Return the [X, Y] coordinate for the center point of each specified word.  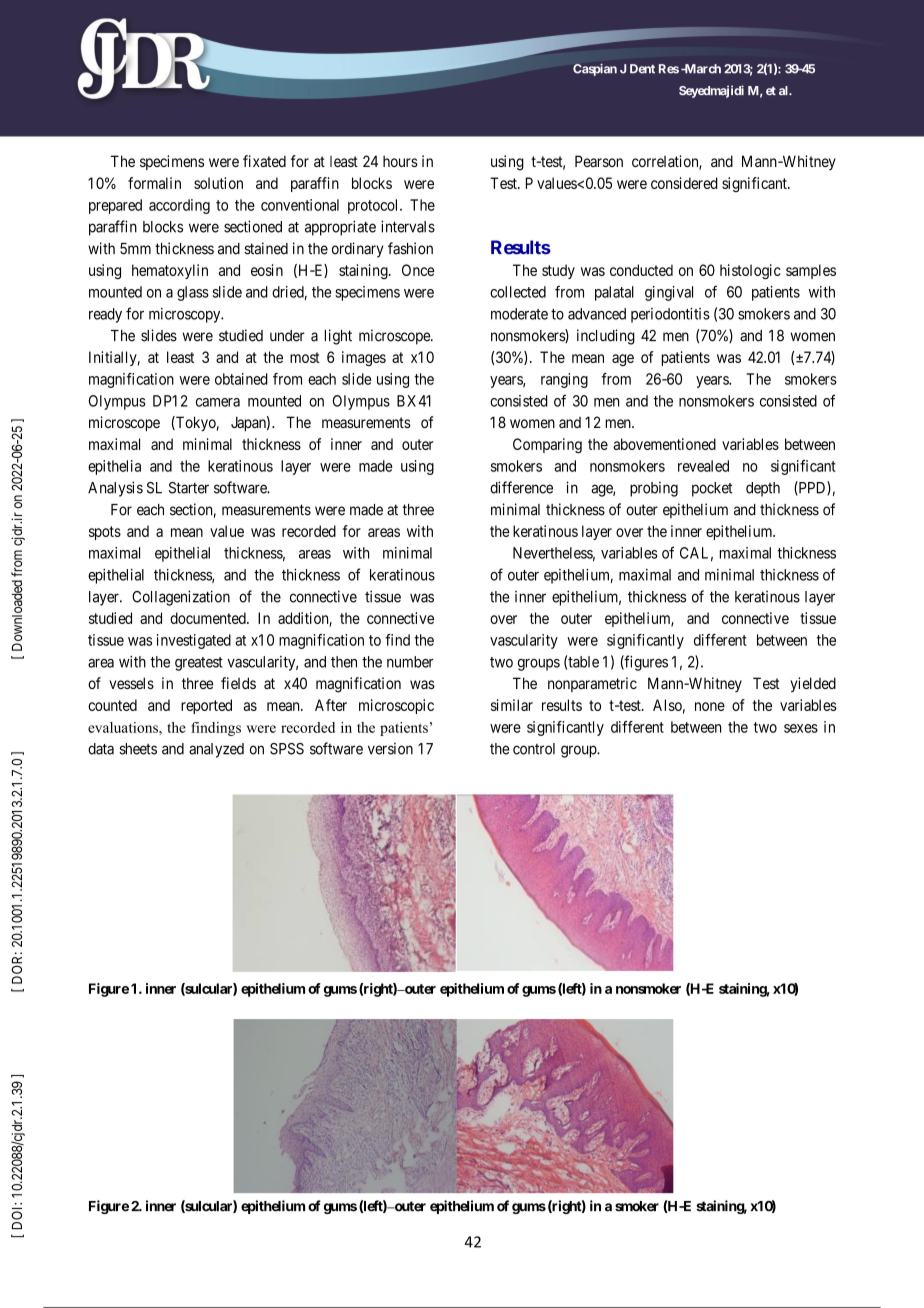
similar [512, 705]
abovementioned [664, 444]
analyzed [216, 750]
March [701, 69]
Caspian [595, 69]
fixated [264, 161]
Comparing [547, 445]
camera [218, 402]
